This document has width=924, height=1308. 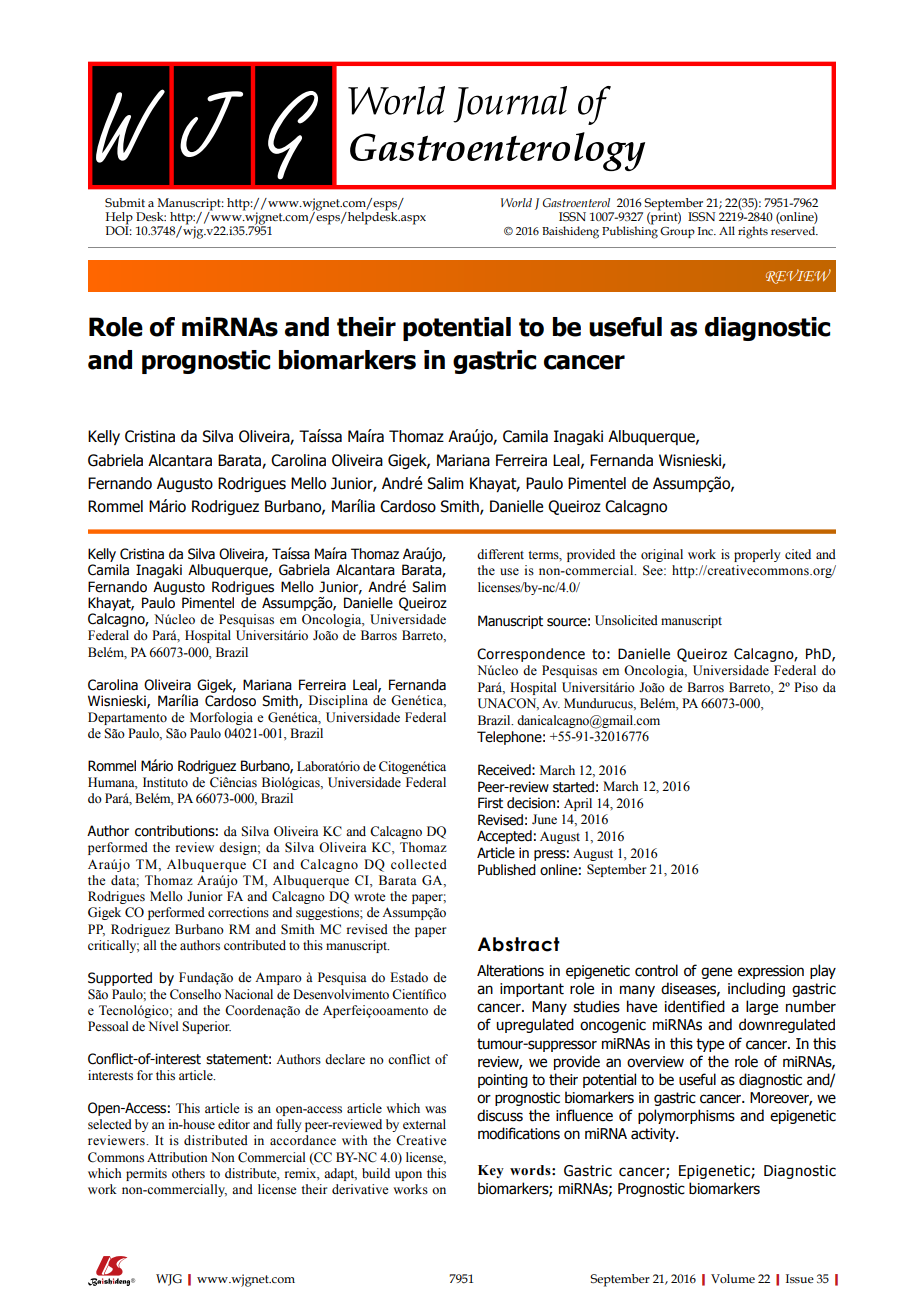 What do you see at coordinates (238, 912) in the document?
I see `corrections` at bounding box center [238, 912].
